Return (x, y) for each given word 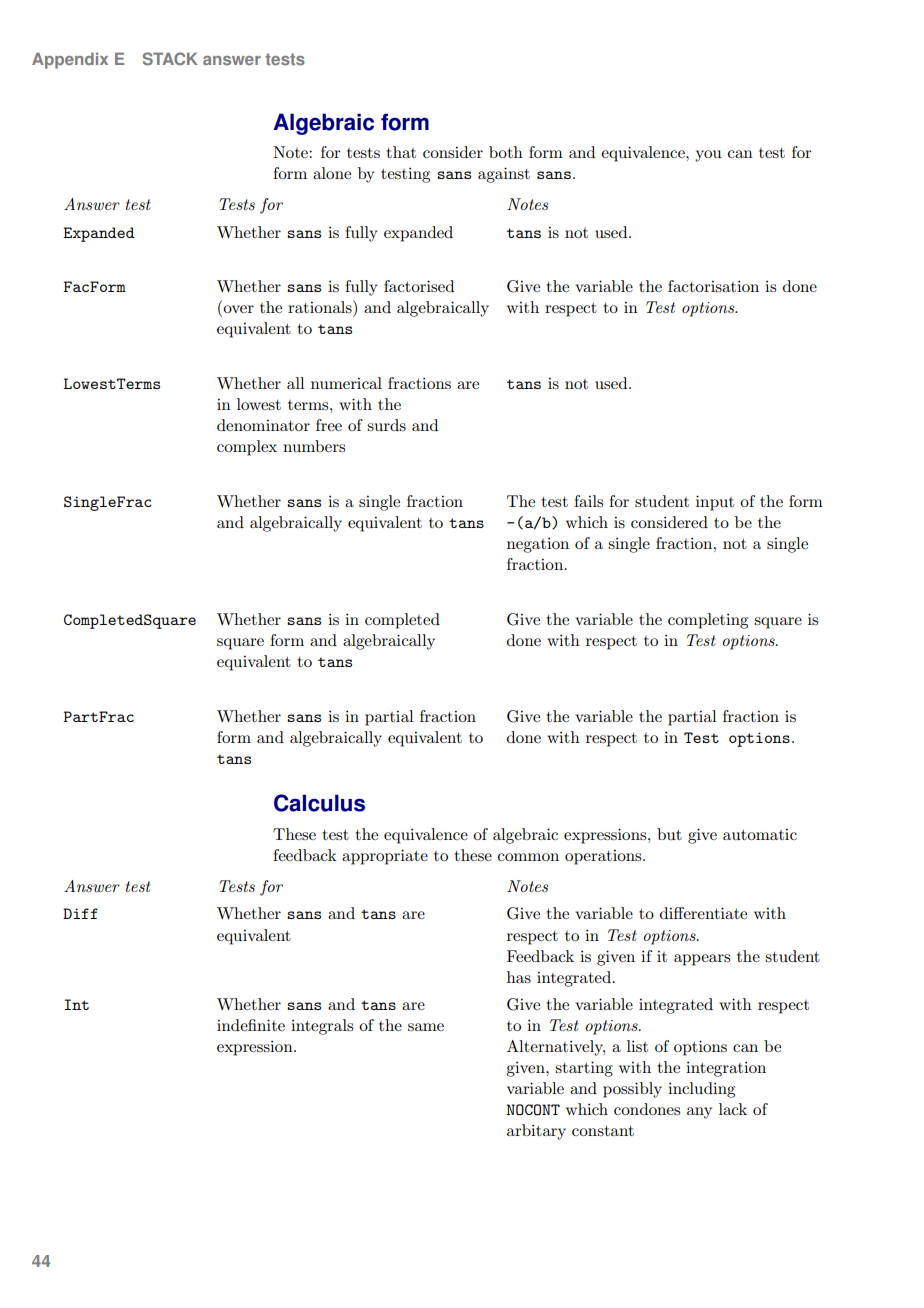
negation (538, 545)
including (701, 1090)
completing (708, 621)
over (238, 309)
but (669, 834)
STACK (170, 59)
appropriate (385, 857)
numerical (346, 383)
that (401, 152)
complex (247, 448)
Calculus (319, 803)
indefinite (251, 1025)
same (426, 1027)
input (715, 503)
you (708, 156)
